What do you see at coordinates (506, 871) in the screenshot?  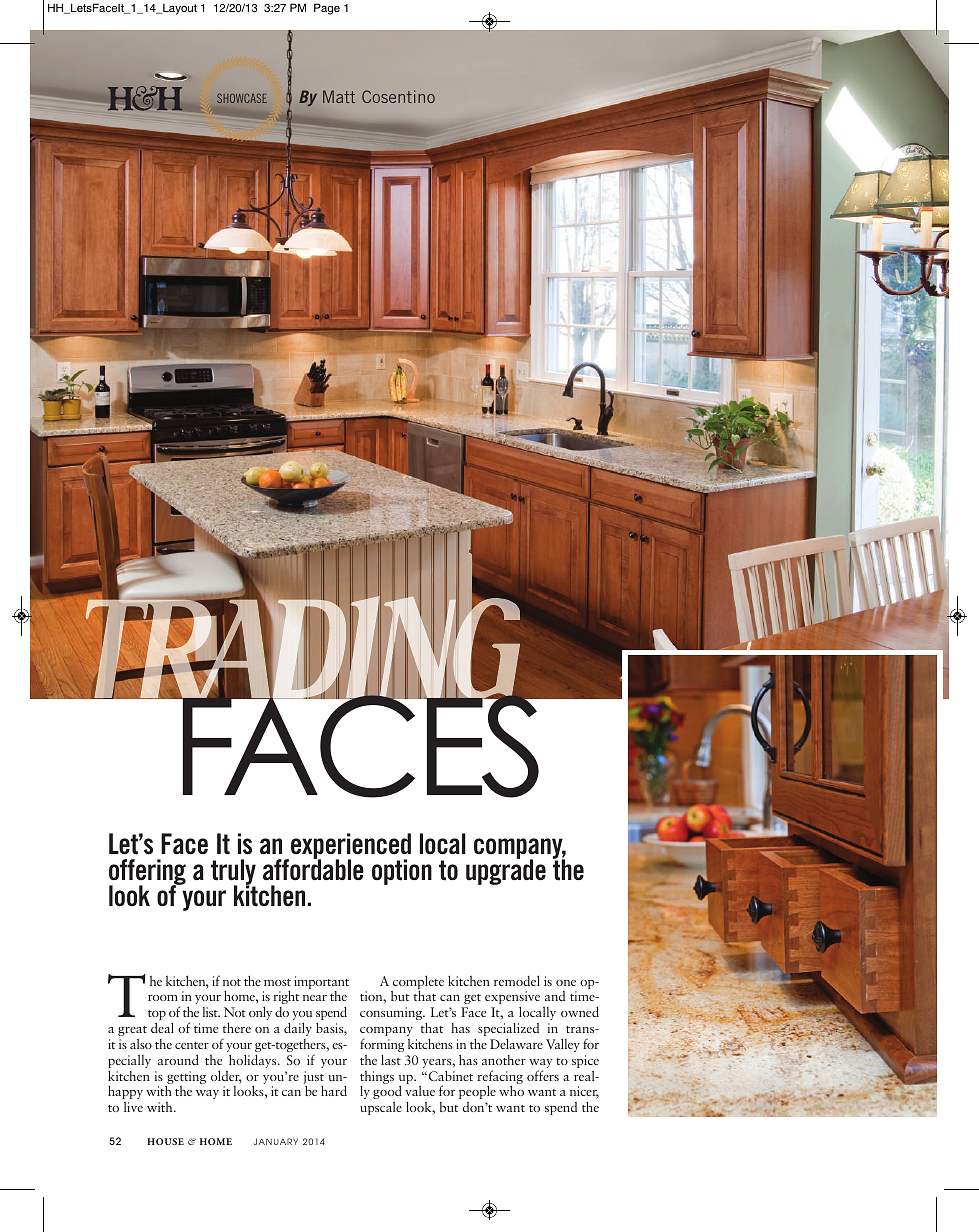 I see `upgrade` at bounding box center [506, 871].
